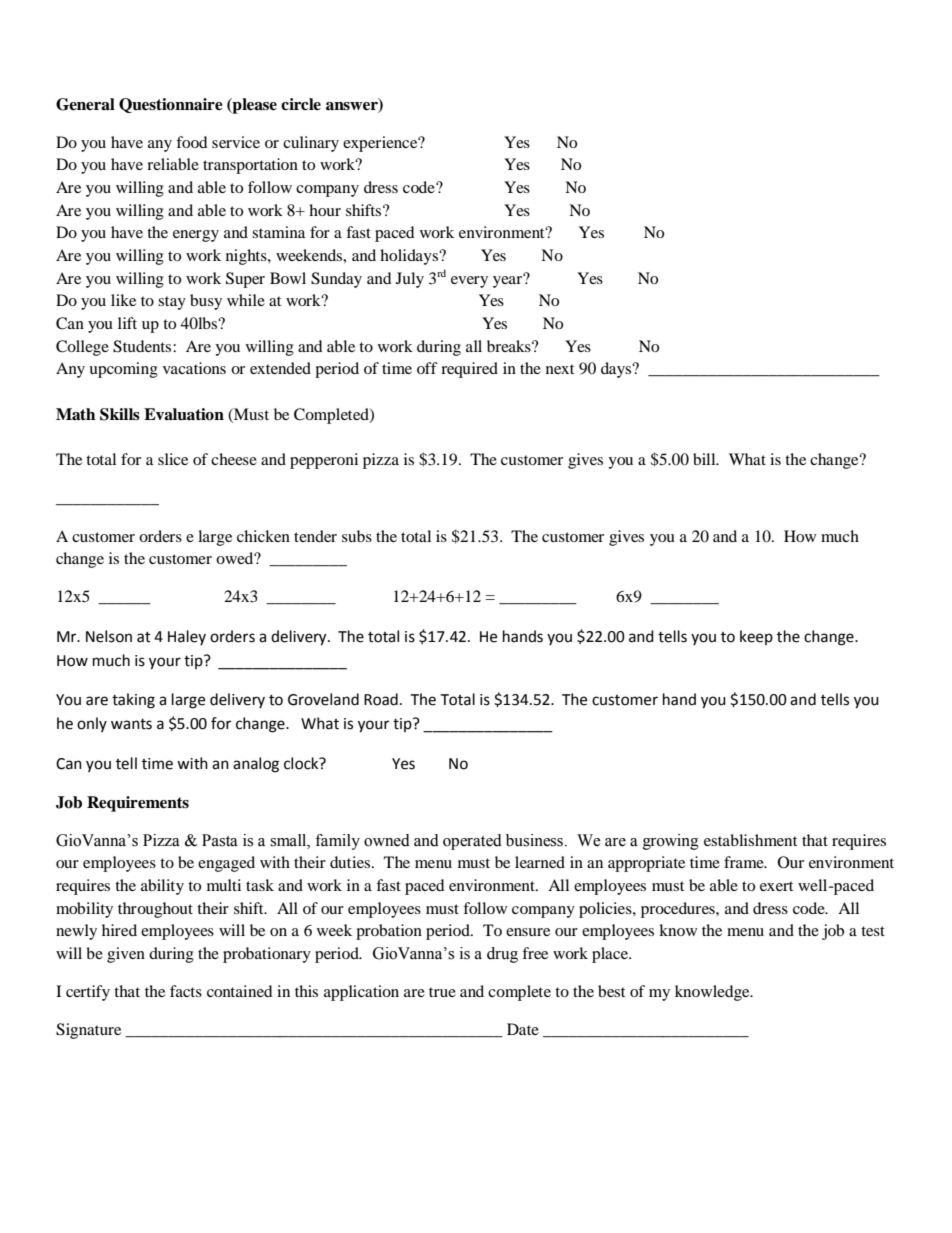  What do you see at coordinates (469, 282) in the screenshot?
I see `every` at bounding box center [469, 282].
